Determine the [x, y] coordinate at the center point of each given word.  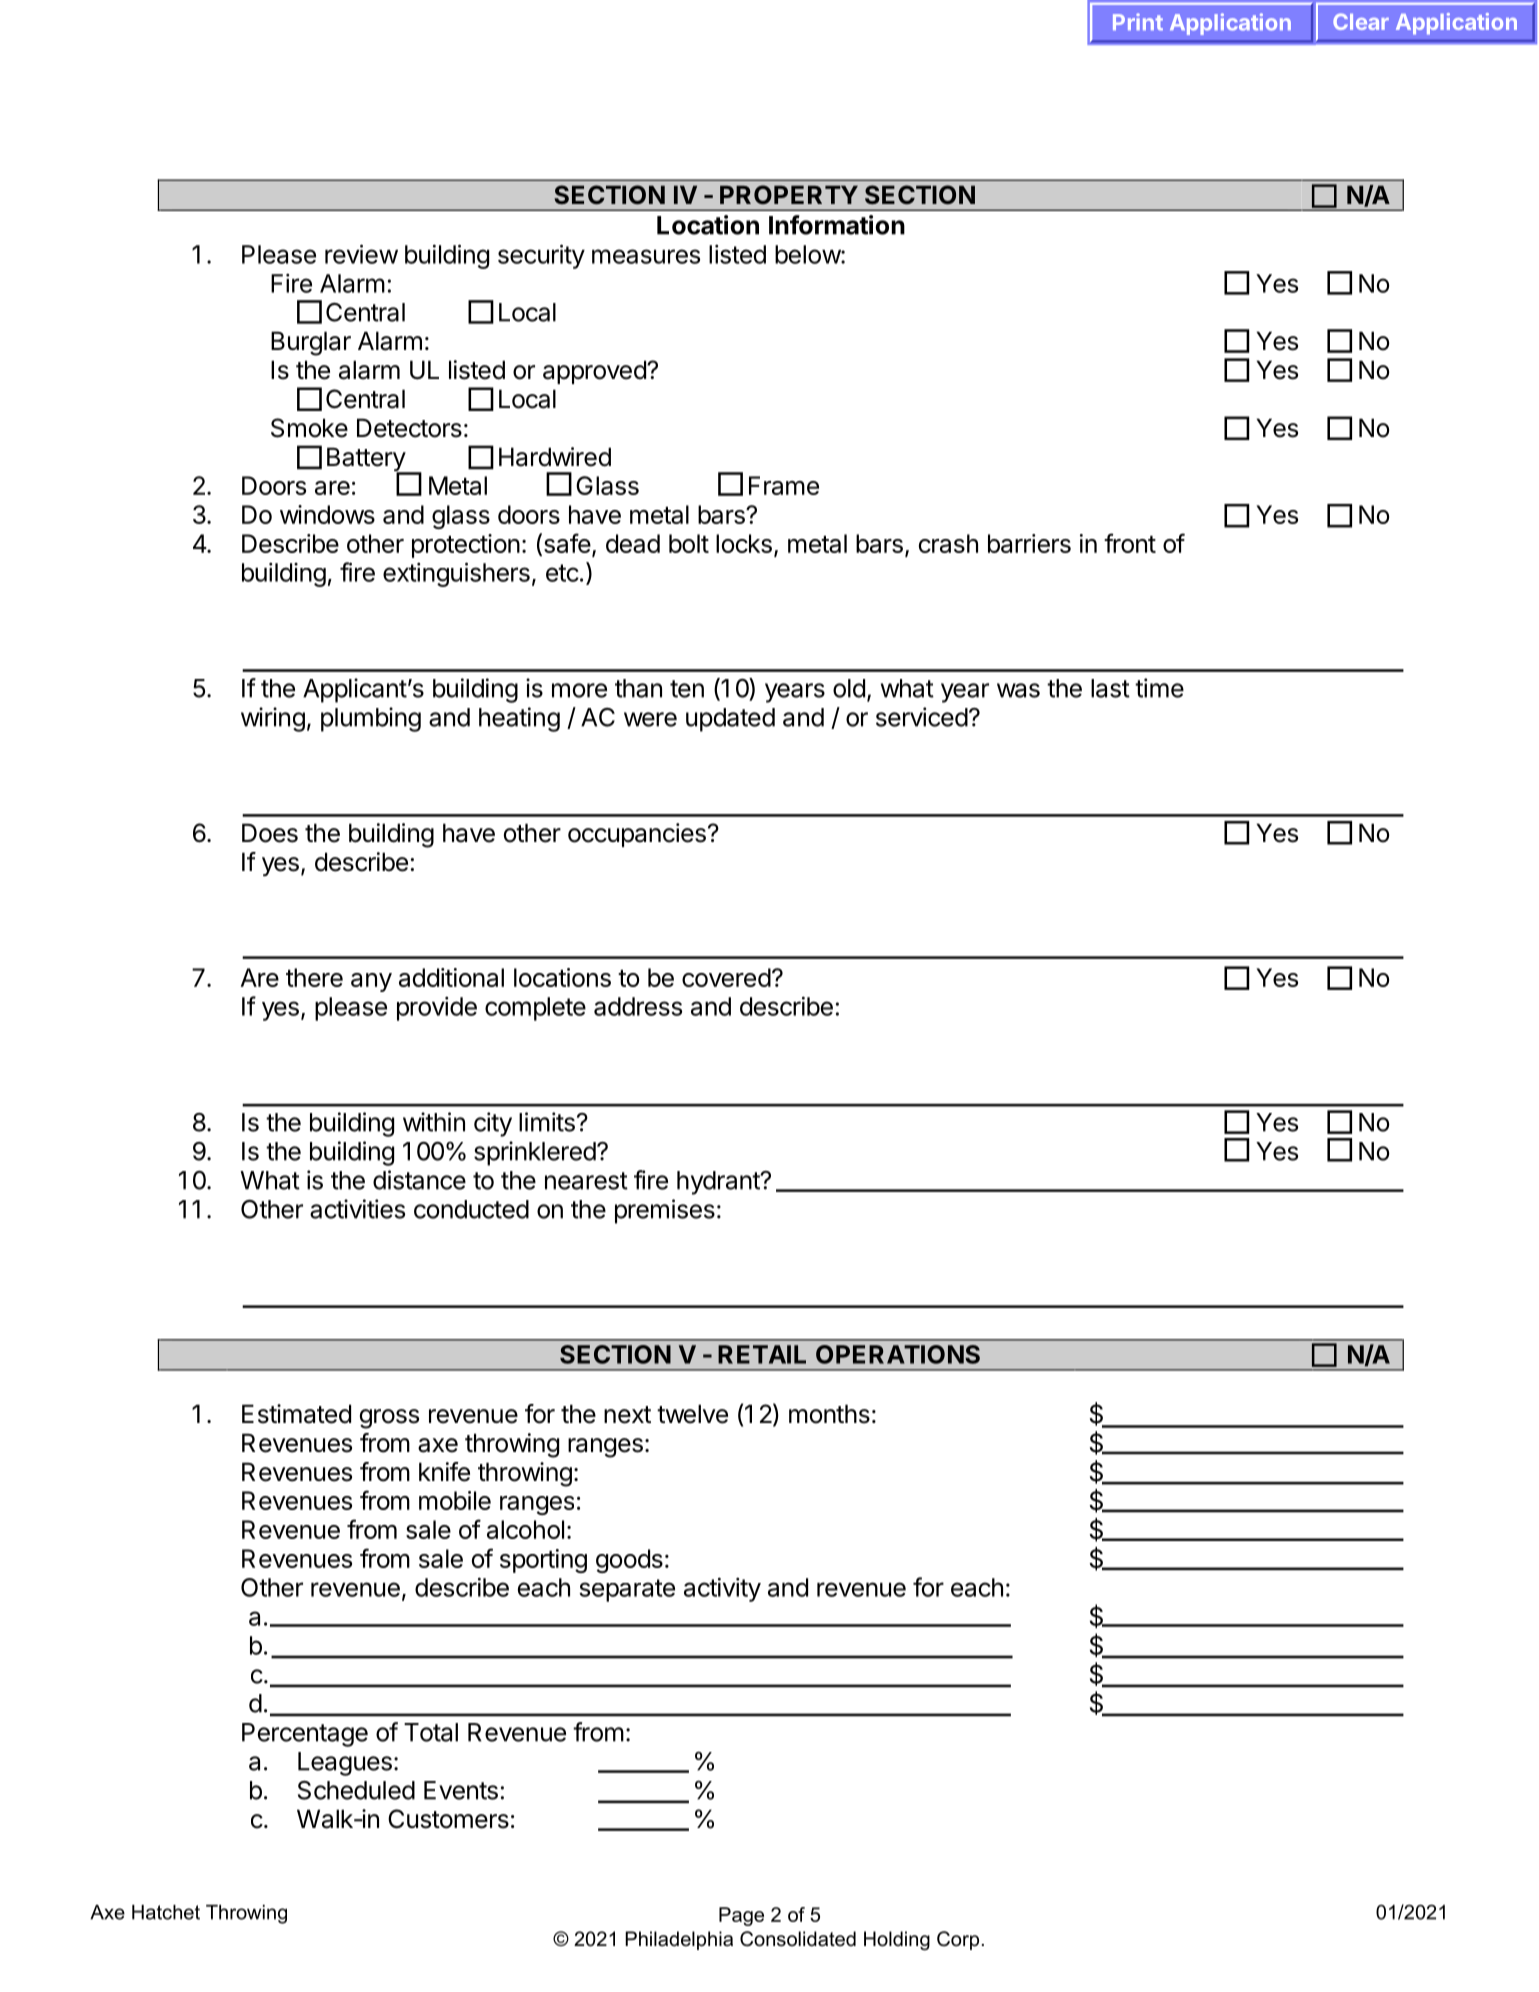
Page [741, 1916]
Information [837, 225]
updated [730, 720]
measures [646, 256]
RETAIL [762, 1354]
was [1018, 690]
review [361, 254]
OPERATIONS [898, 1354]
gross [389, 1419]
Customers [448, 1819]
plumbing [371, 719]
